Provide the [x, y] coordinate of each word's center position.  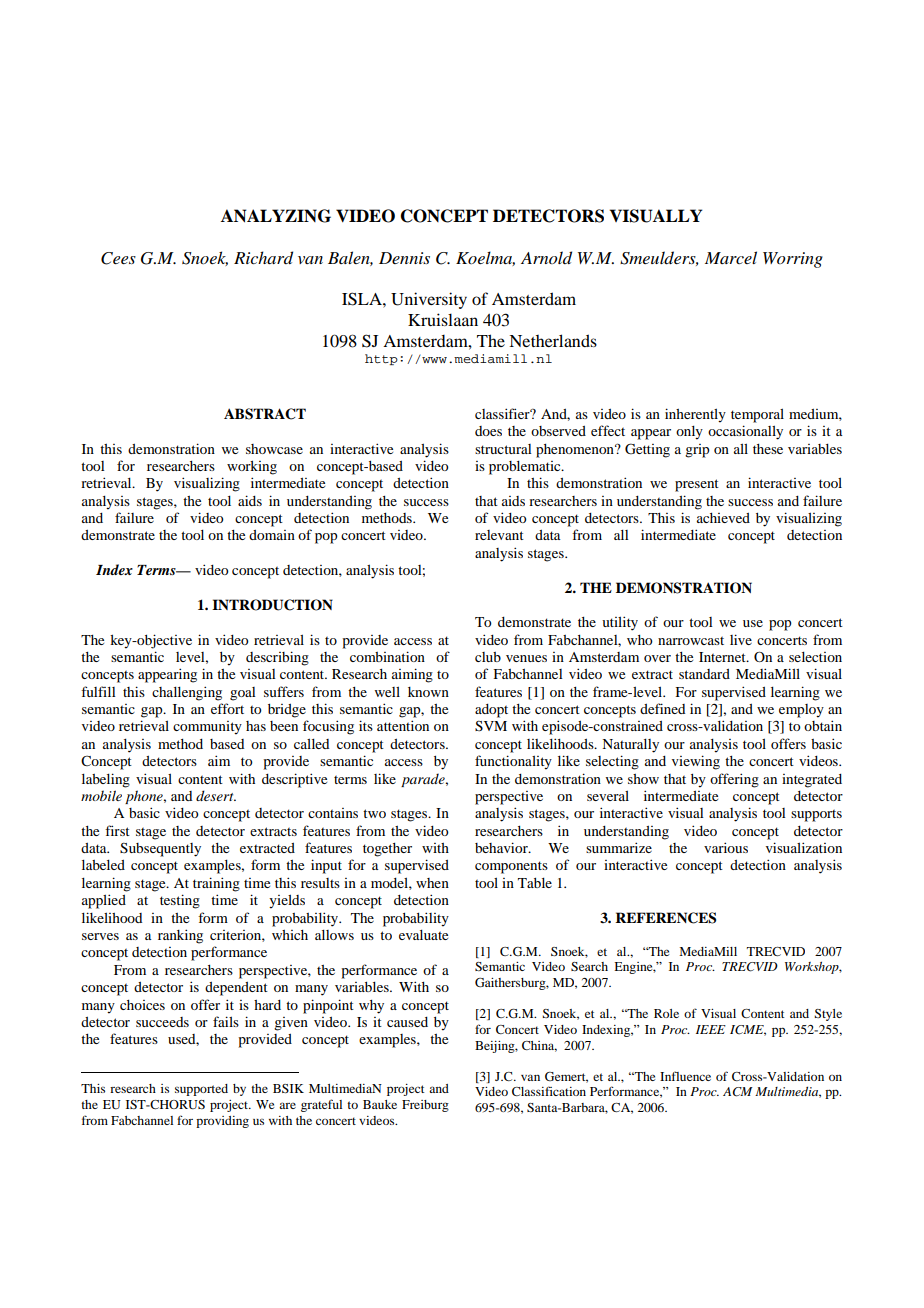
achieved [723, 518]
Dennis [404, 258]
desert [216, 795]
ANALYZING [276, 216]
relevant [499, 535]
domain [272, 535]
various [726, 847]
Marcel [731, 257]
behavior [502, 847]
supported [201, 1090]
